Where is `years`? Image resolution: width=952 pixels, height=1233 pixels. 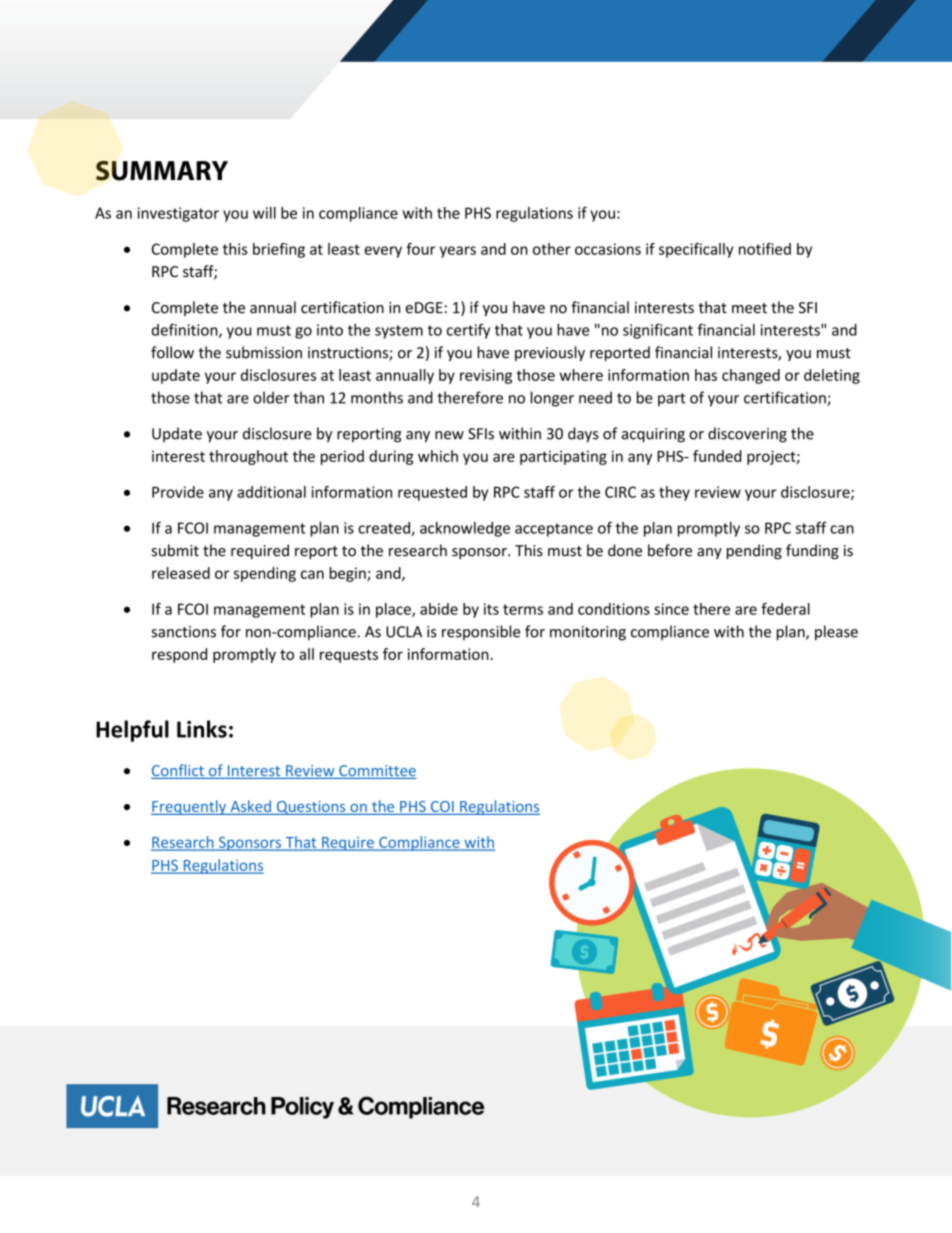
years is located at coordinates (458, 252).
